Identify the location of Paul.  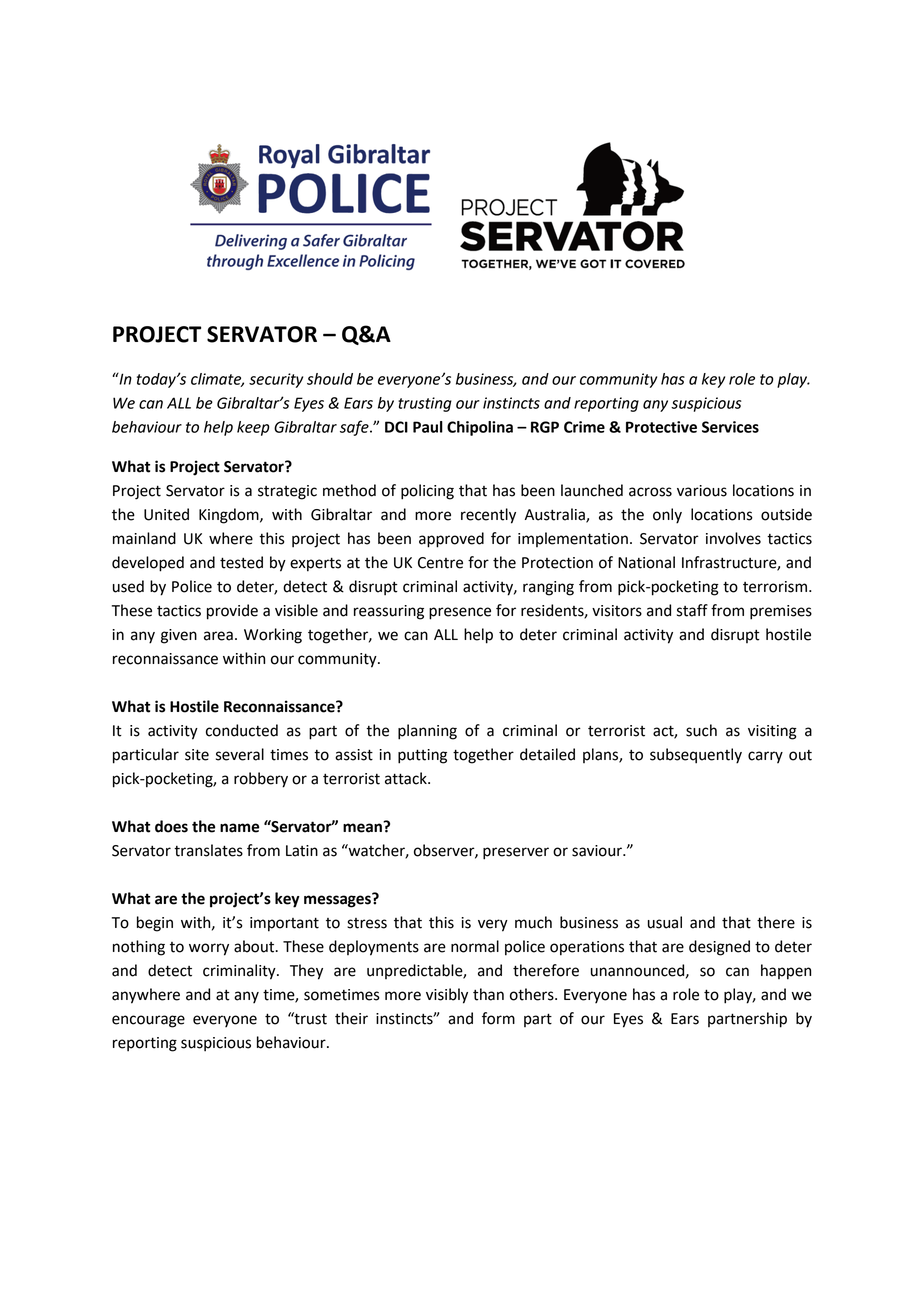
(428, 427).
